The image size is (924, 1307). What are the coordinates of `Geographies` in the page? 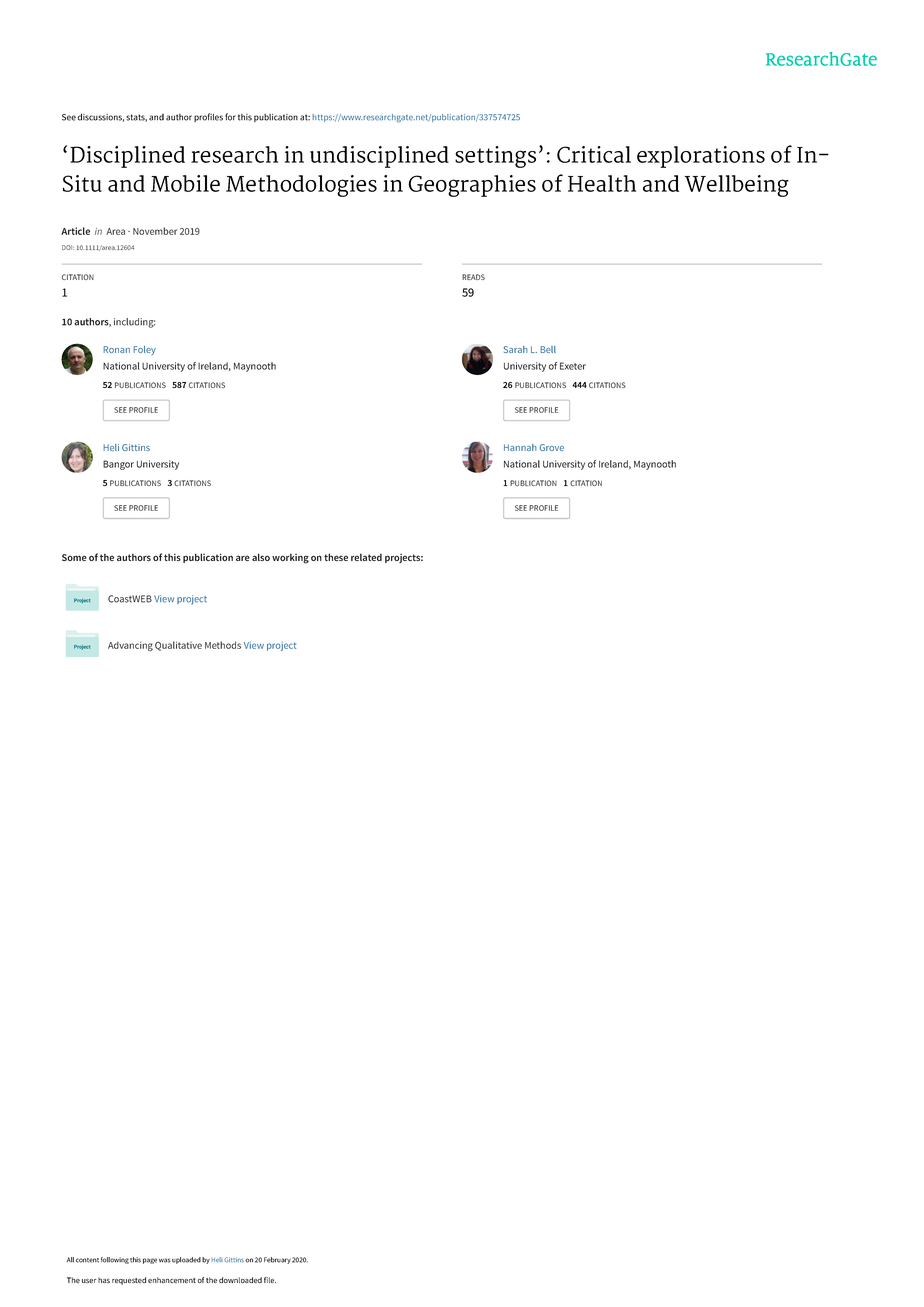 It's located at (472, 186).
